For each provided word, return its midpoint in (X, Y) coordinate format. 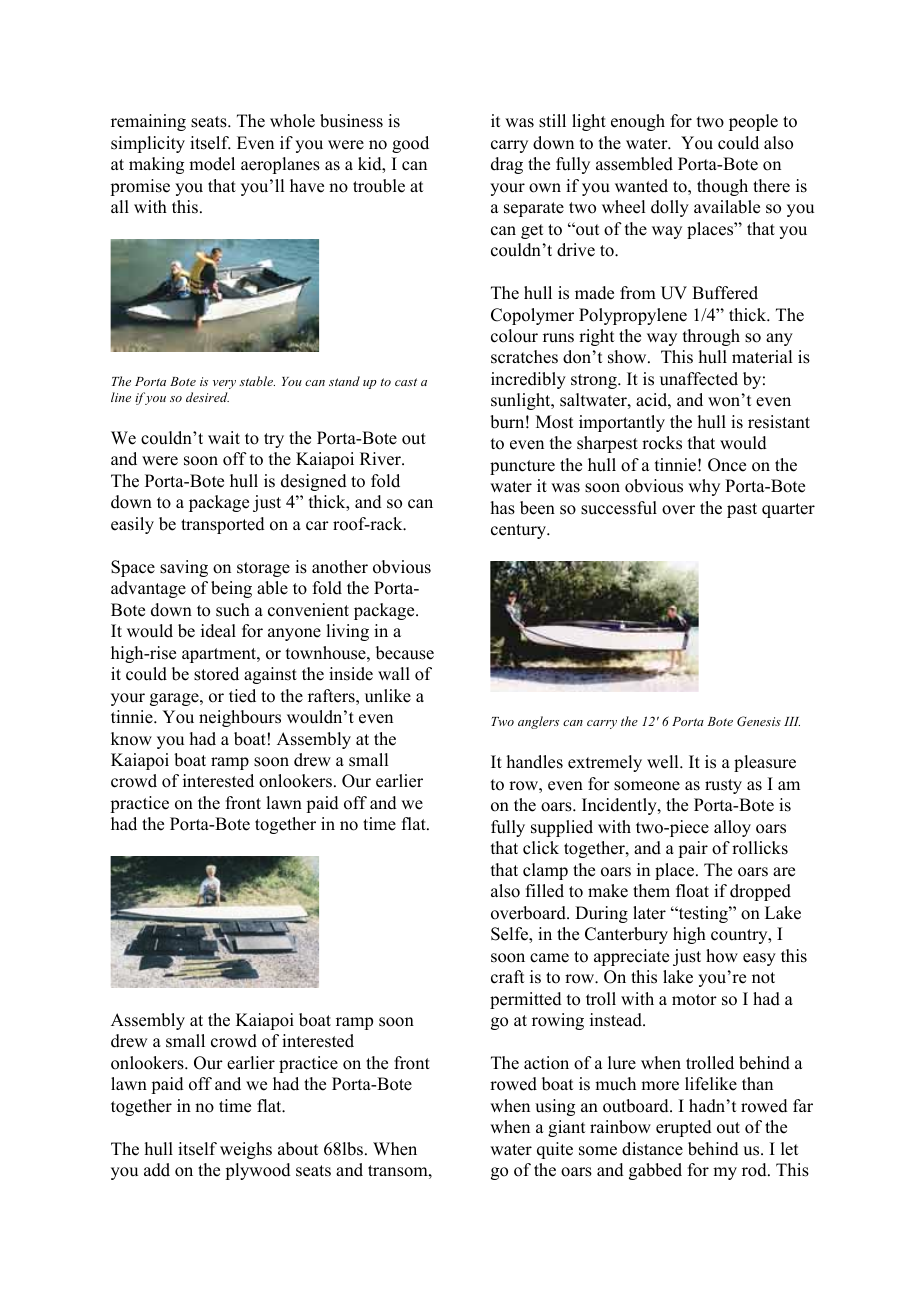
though (722, 187)
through (711, 337)
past (742, 510)
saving (184, 568)
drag (507, 165)
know (131, 739)
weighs (246, 1150)
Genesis (759, 721)
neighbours (240, 718)
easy (759, 959)
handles (535, 762)
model (212, 164)
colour (514, 336)
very (224, 384)
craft (507, 977)
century (520, 531)
